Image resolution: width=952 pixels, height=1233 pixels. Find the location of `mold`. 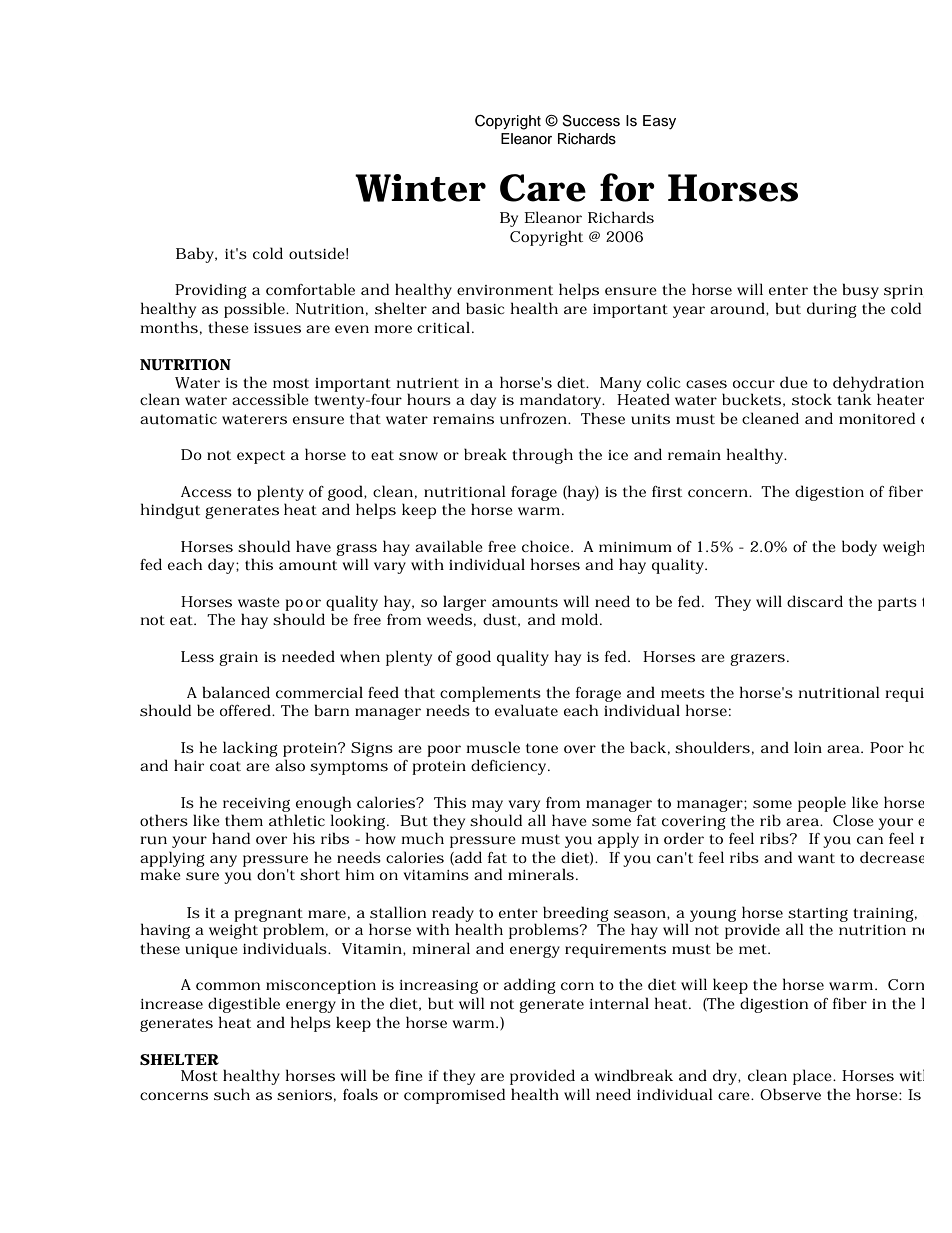

mold is located at coordinates (579, 619).
